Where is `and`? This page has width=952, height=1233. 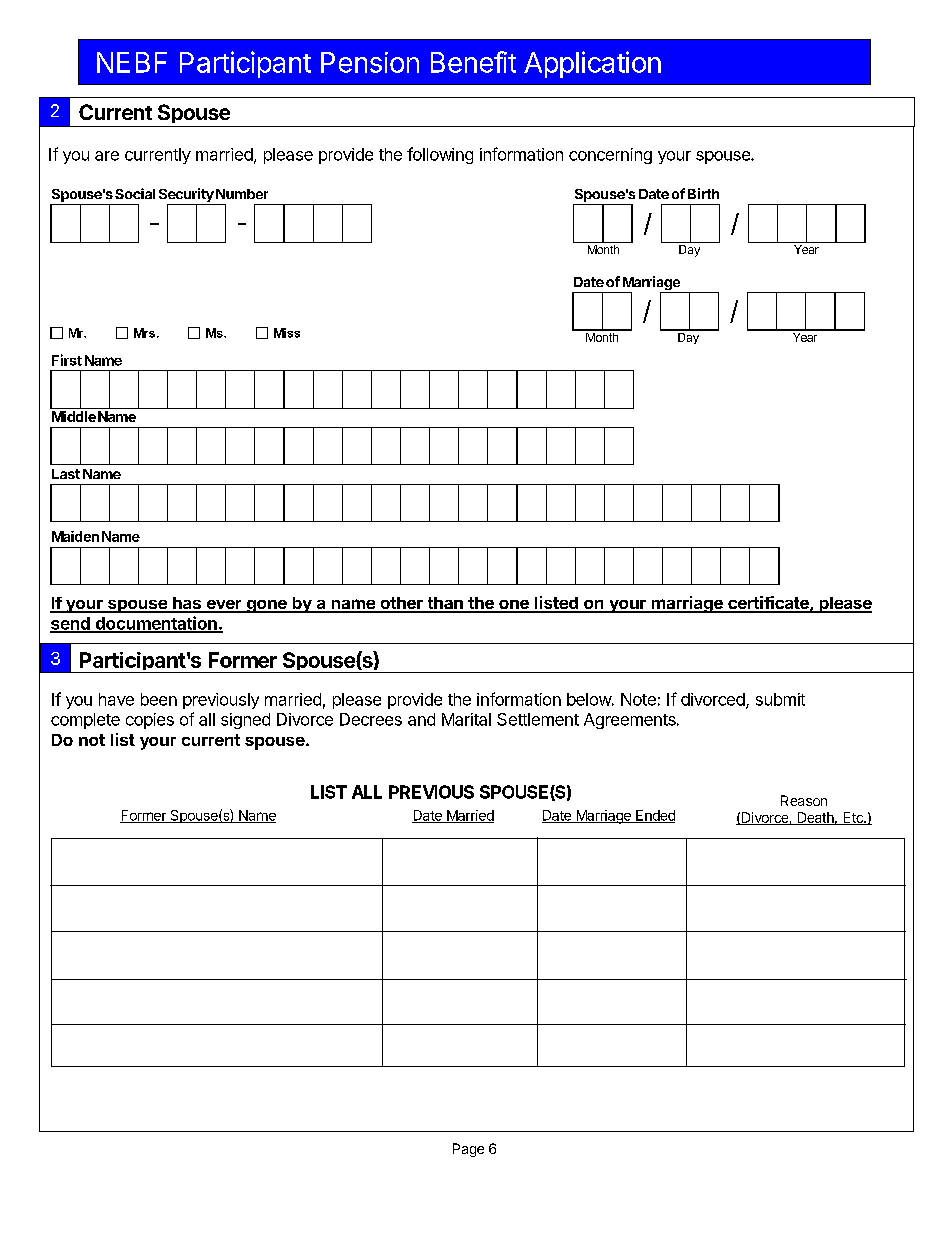 and is located at coordinates (421, 719).
